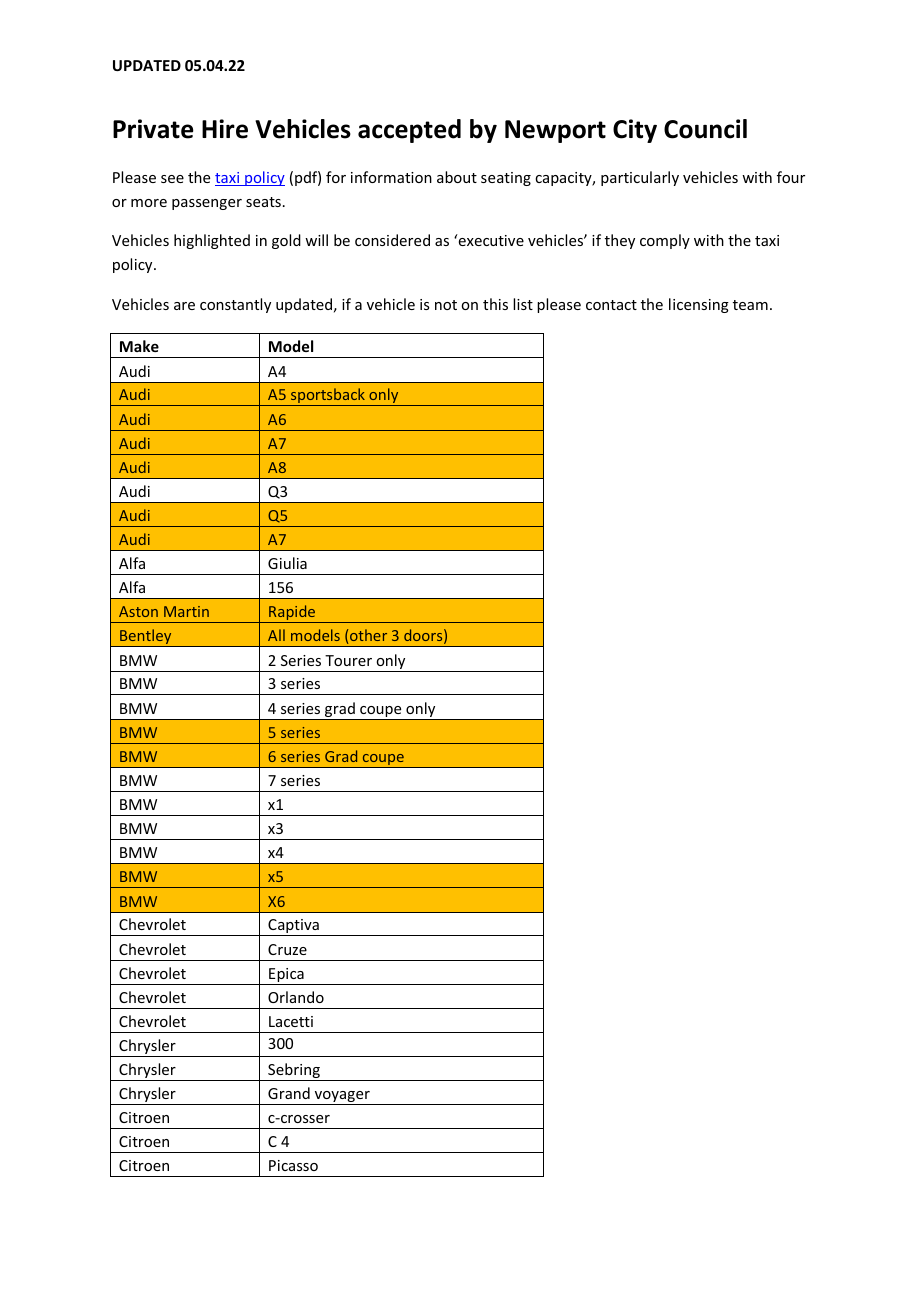  I want to click on other, so click(368, 635).
